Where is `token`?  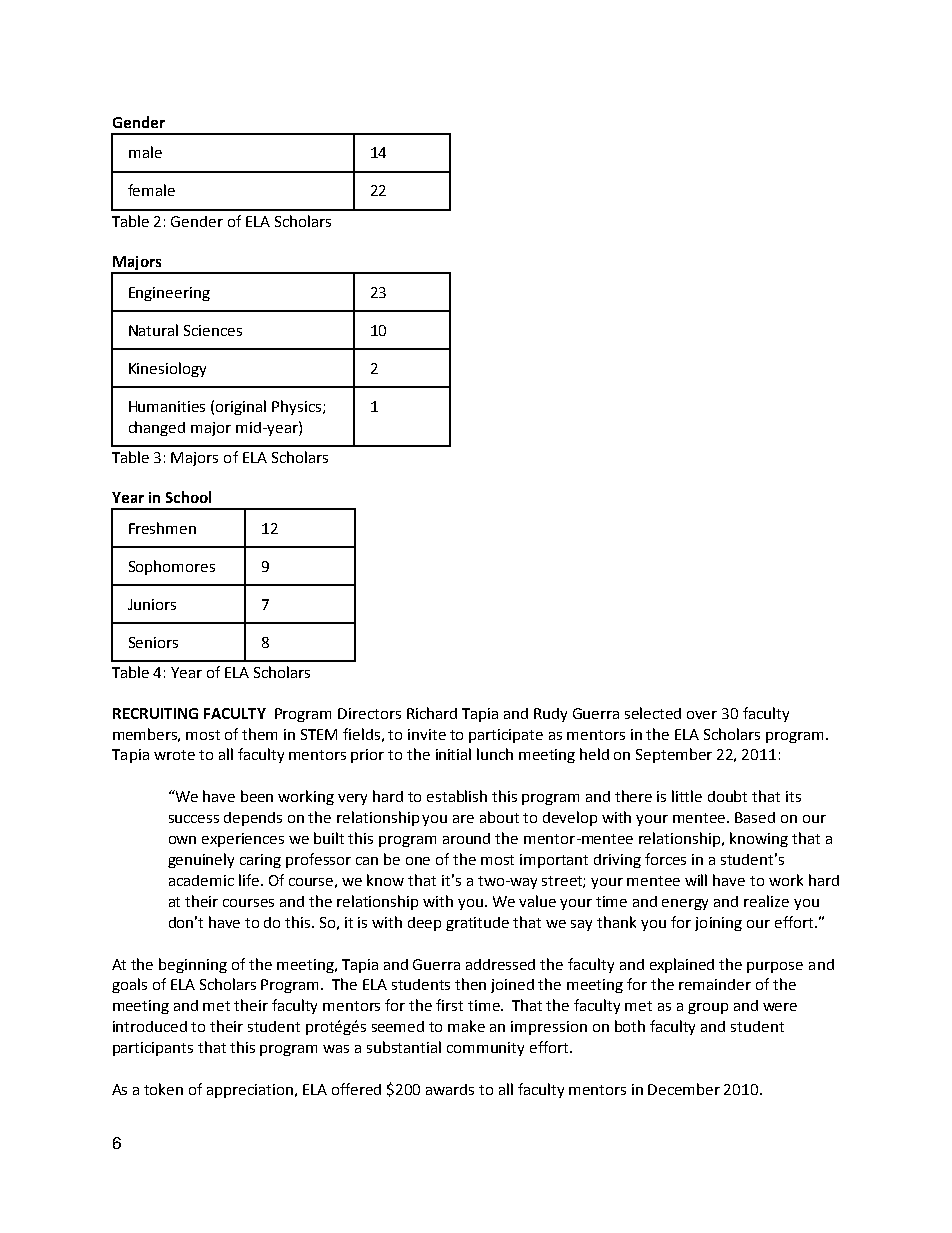
token is located at coordinates (163, 1089).
